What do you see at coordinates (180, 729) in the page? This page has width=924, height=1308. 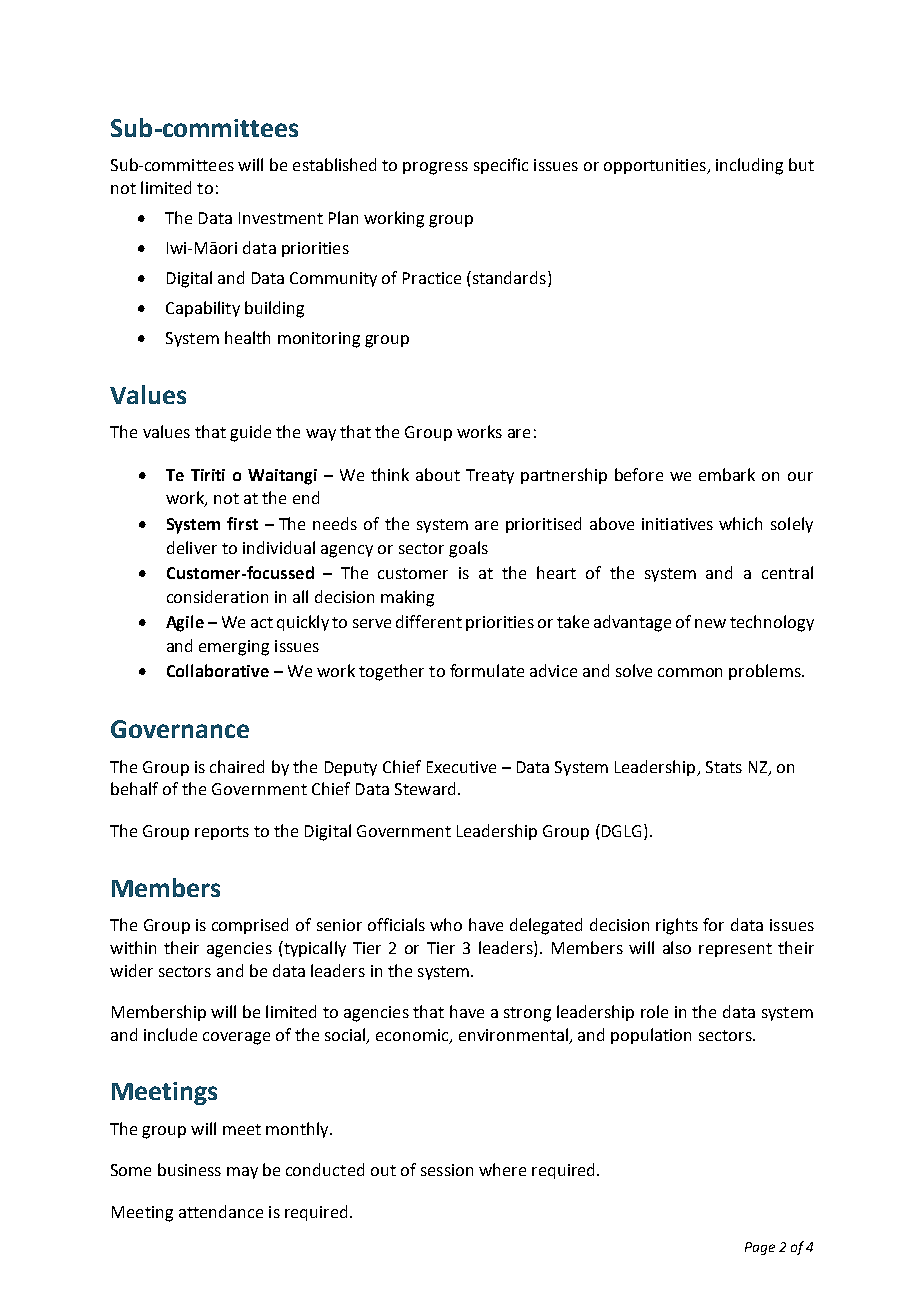 I see `Governance` at bounding box center [180, 729].
